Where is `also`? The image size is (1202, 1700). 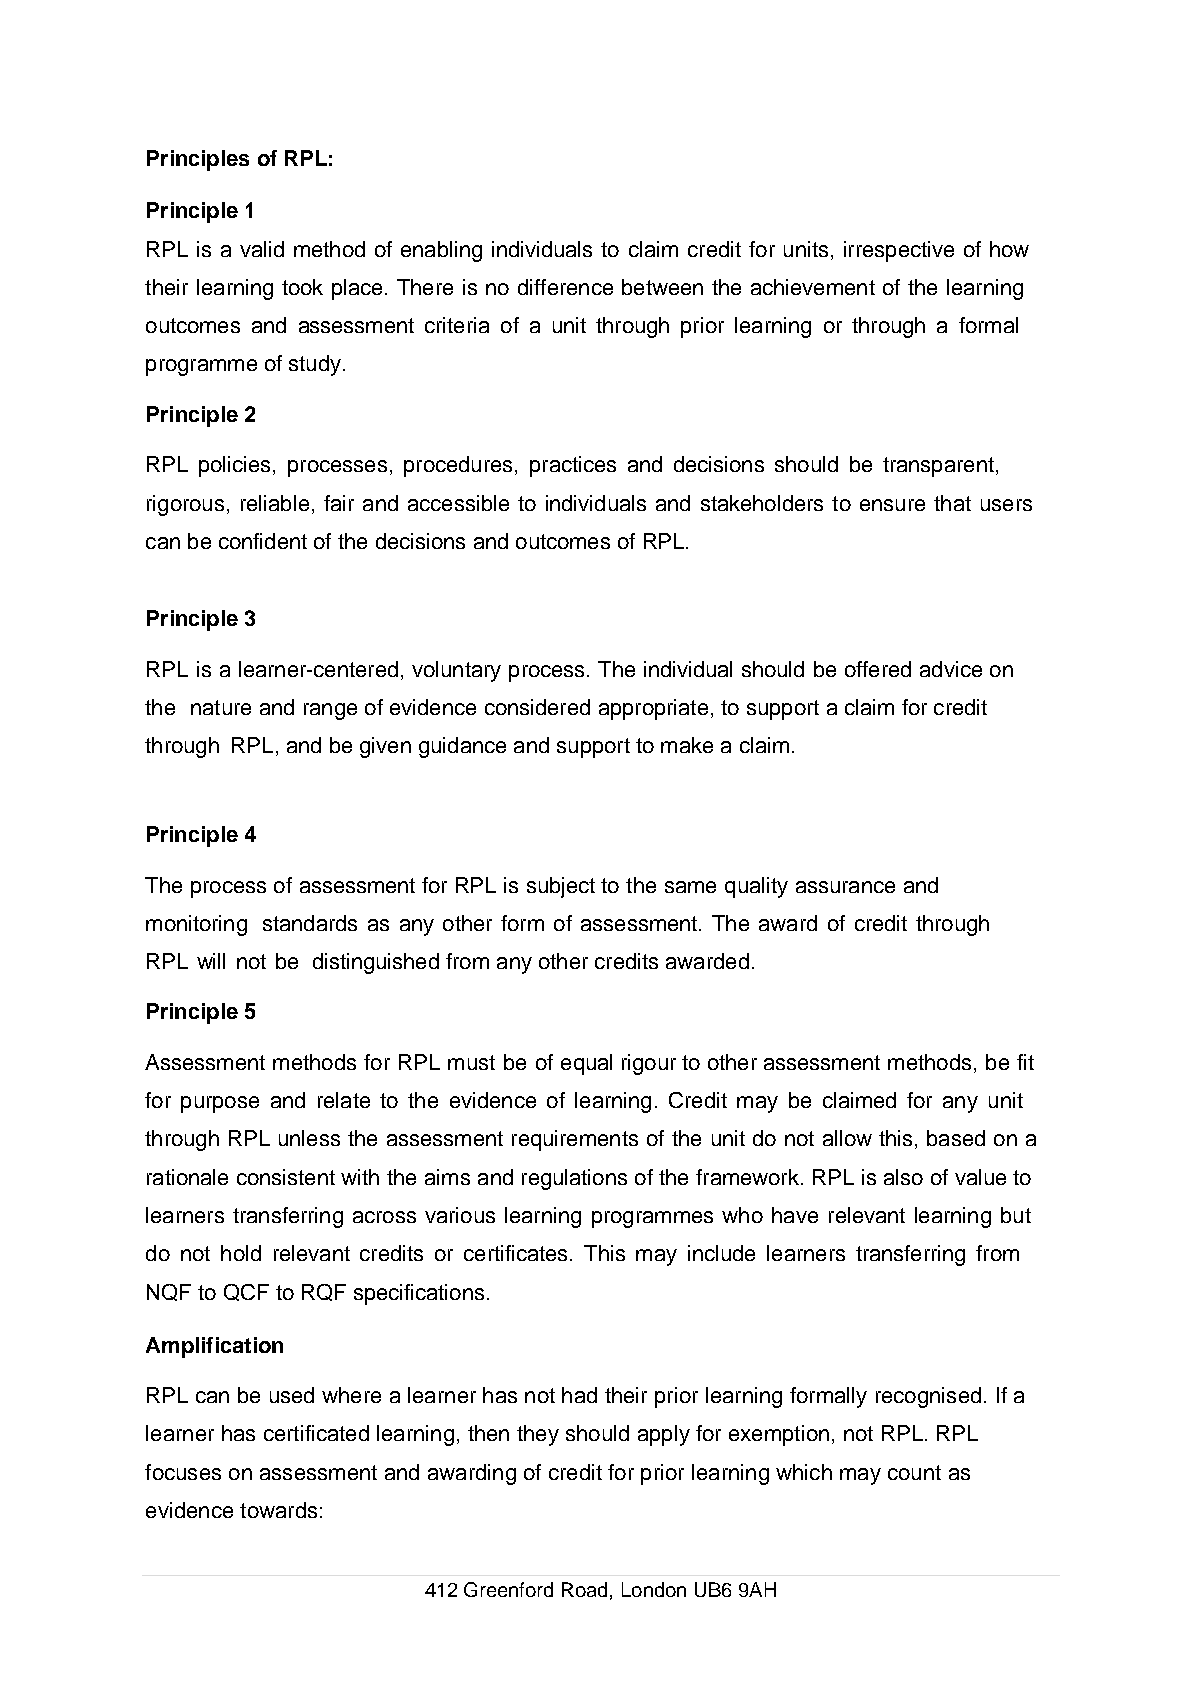
also is located at coordinates (903, 1177).
